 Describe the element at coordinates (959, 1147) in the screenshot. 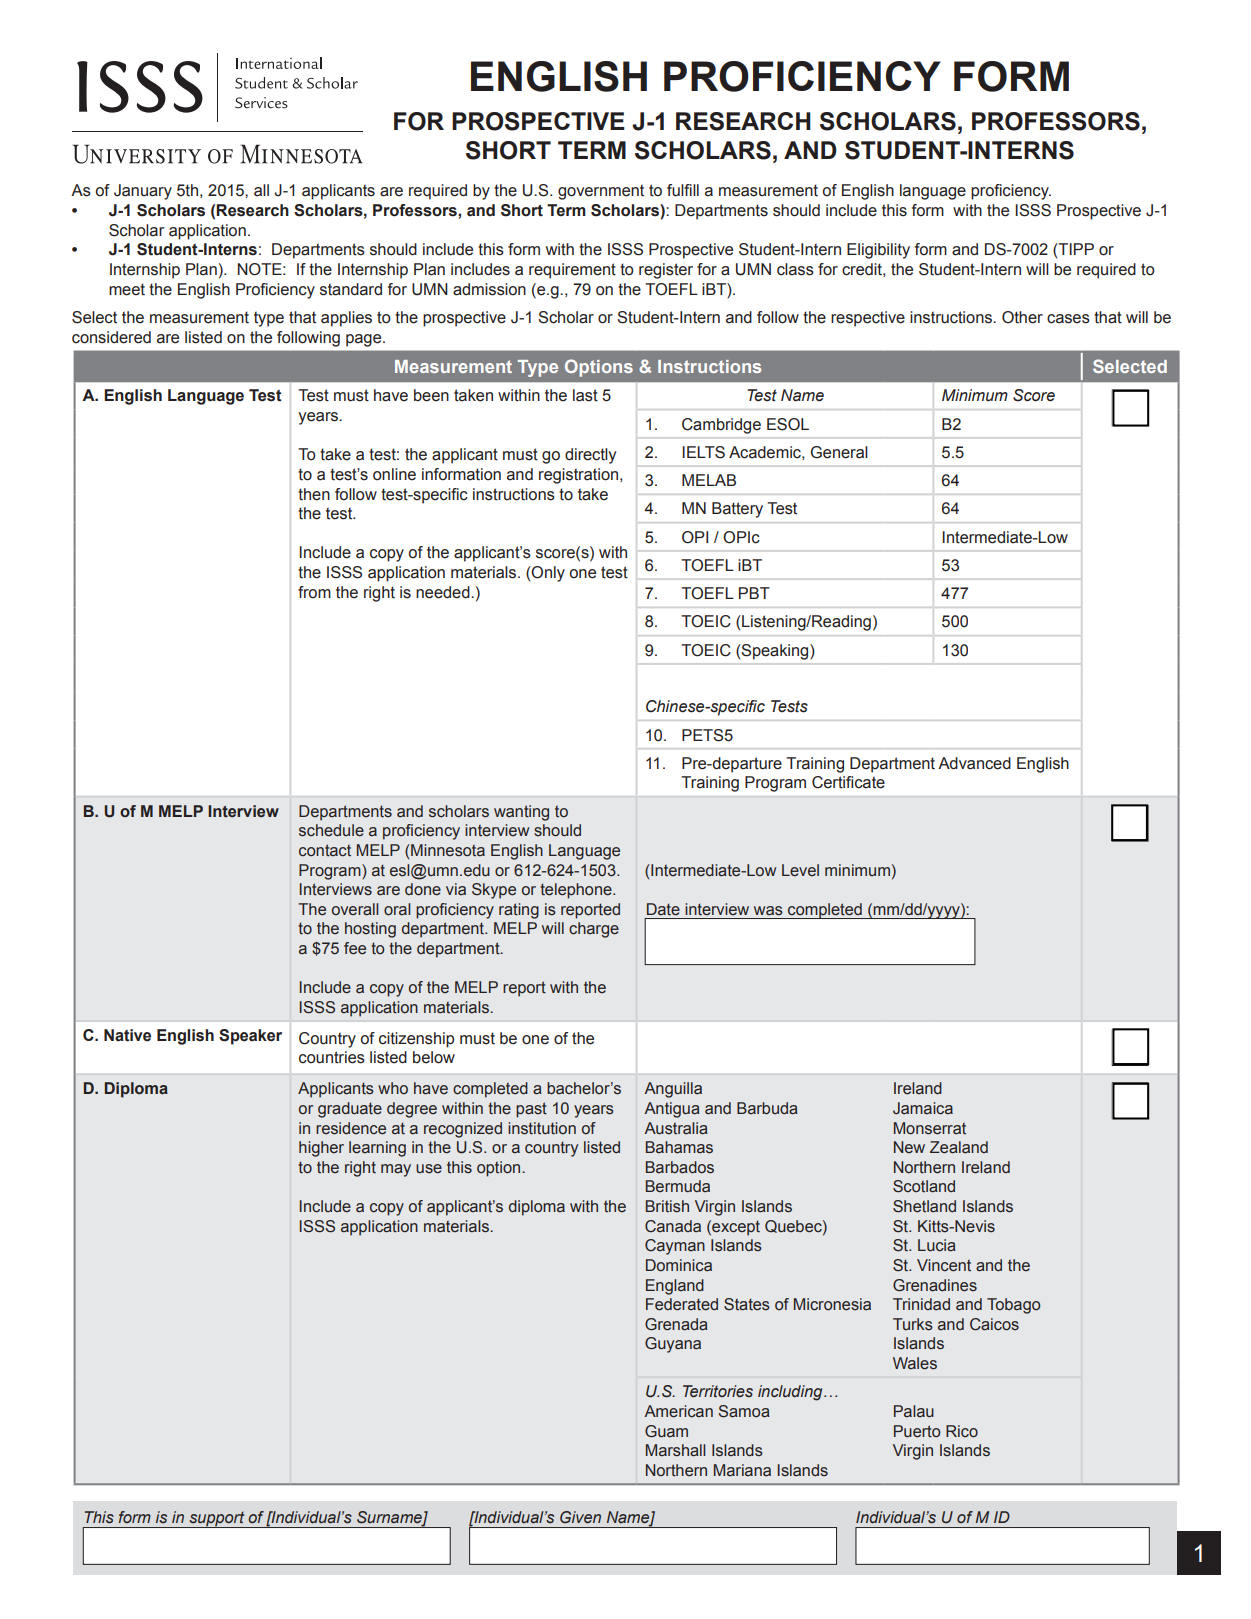

I see `Zealand` at that location.
